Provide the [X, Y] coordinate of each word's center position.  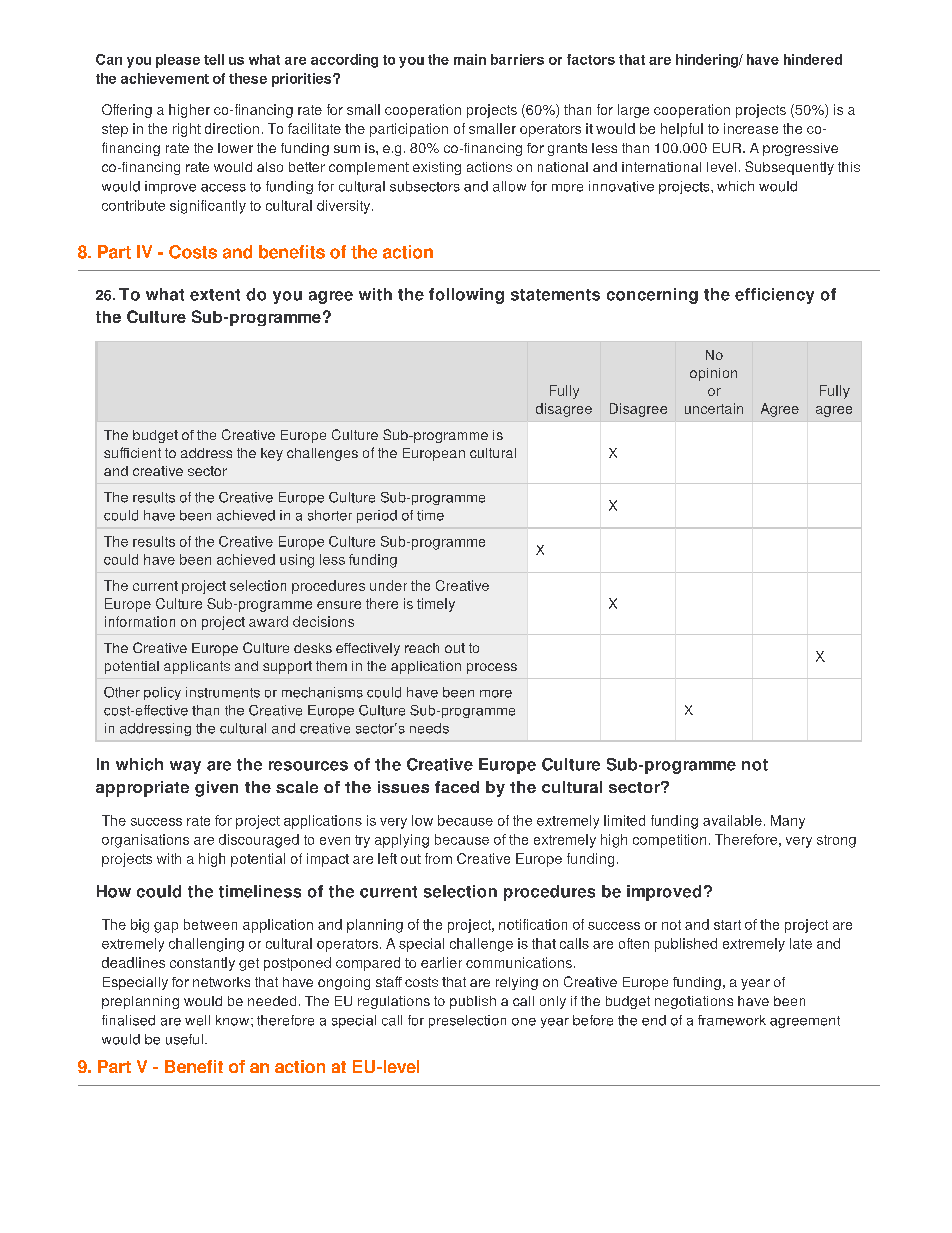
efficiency [774, 296]
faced [457, 787]
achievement [165, 78]
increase [751, 128]
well [197, 1020]
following [466, 296]
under [388, 585]
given [216, 789]
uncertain [714, 408]
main [470, 59]
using [297, 561]
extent [215, 295]
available [732, 820]
